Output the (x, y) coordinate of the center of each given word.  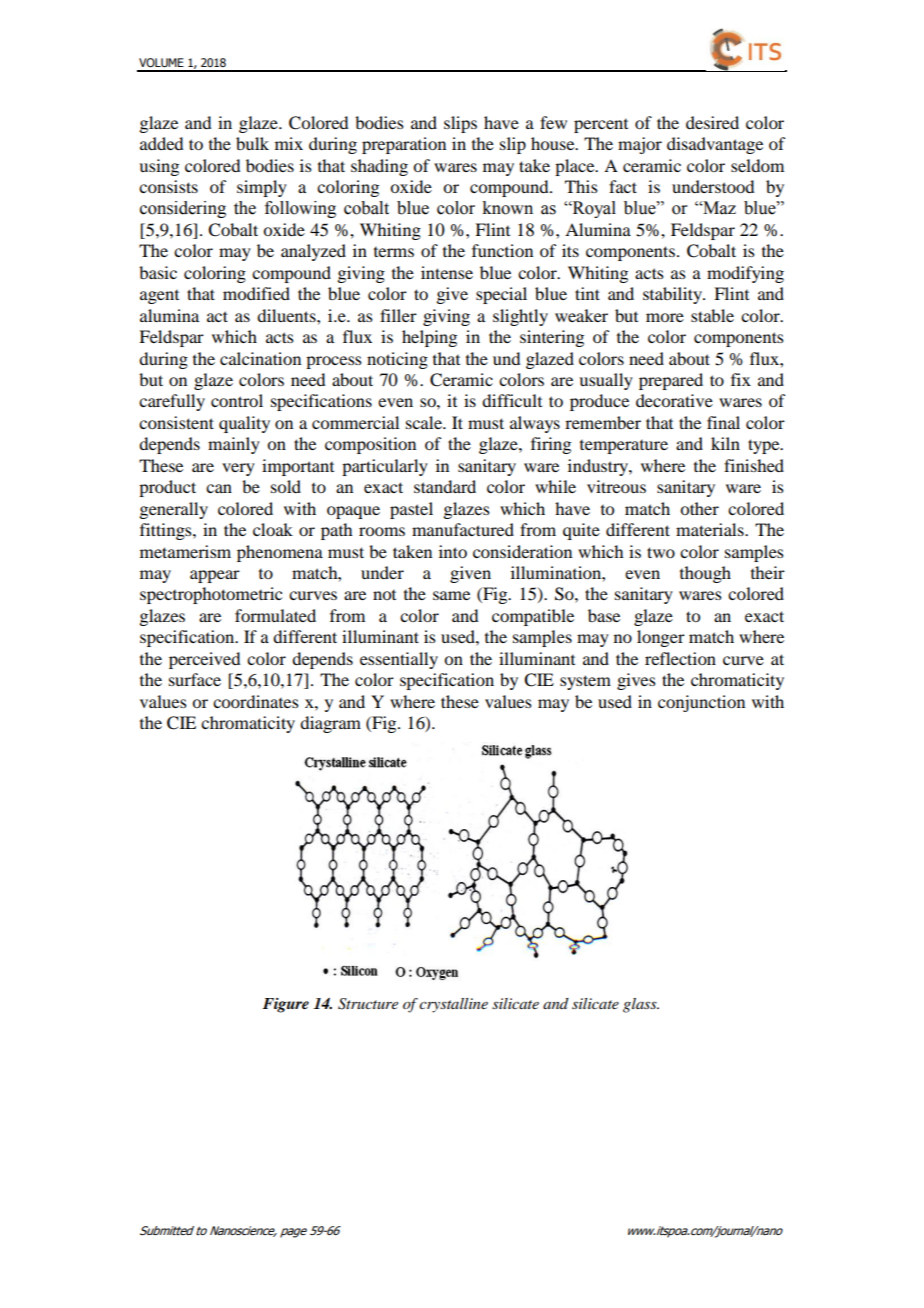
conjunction (701, 703)
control (237, 400)
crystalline (453, 1005)
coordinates (256, 701)
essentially (399, 660)
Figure (286, 1005)
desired (712, 122)
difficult (512, 400)
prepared (671, 381)
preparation (404, 145)
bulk (252, 143)
